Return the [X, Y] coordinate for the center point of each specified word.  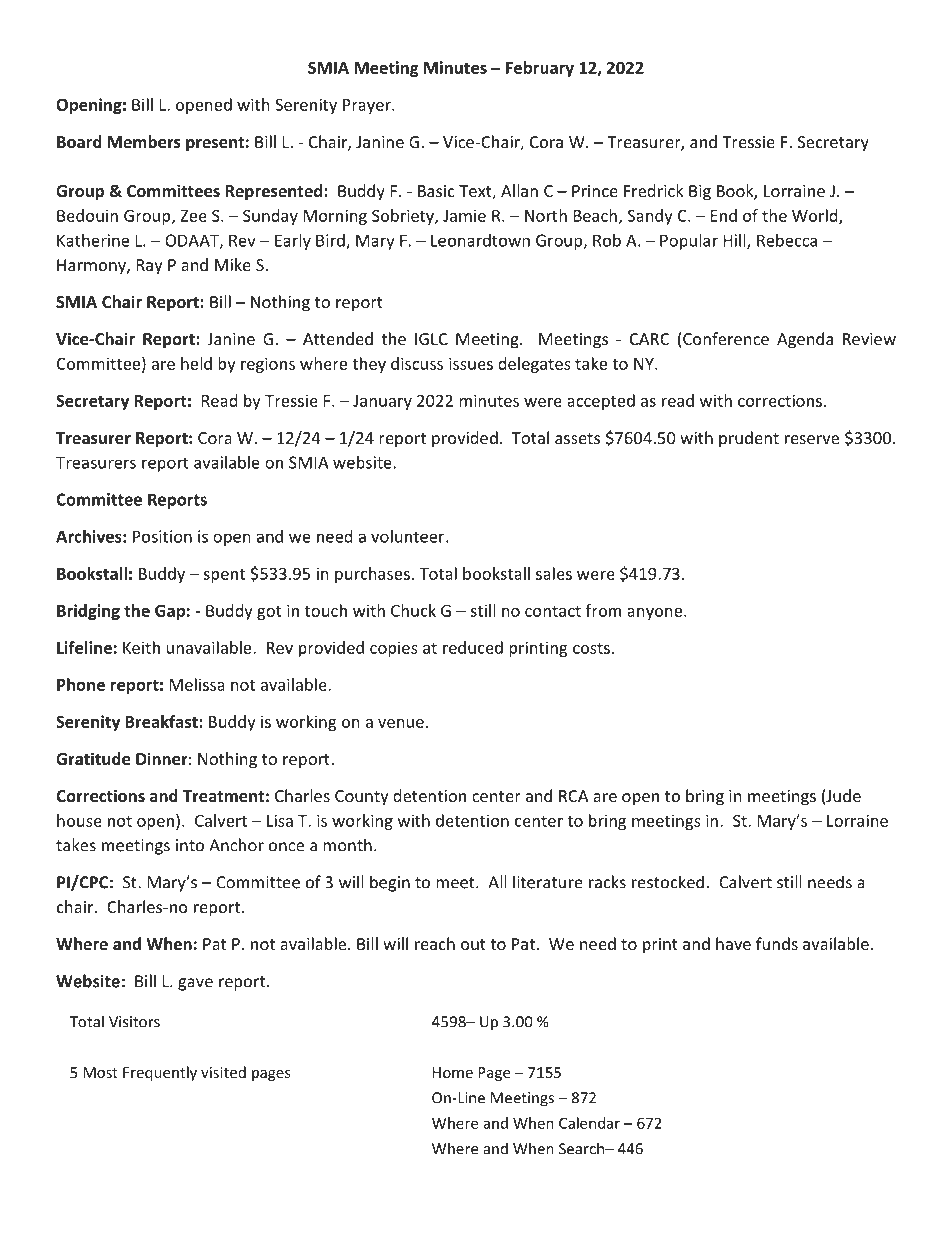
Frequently [160, 1073]
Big [700, 193]
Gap [170, 612]
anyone [656, 614]
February [540, 69]
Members [144, 141]
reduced [473, 647]
